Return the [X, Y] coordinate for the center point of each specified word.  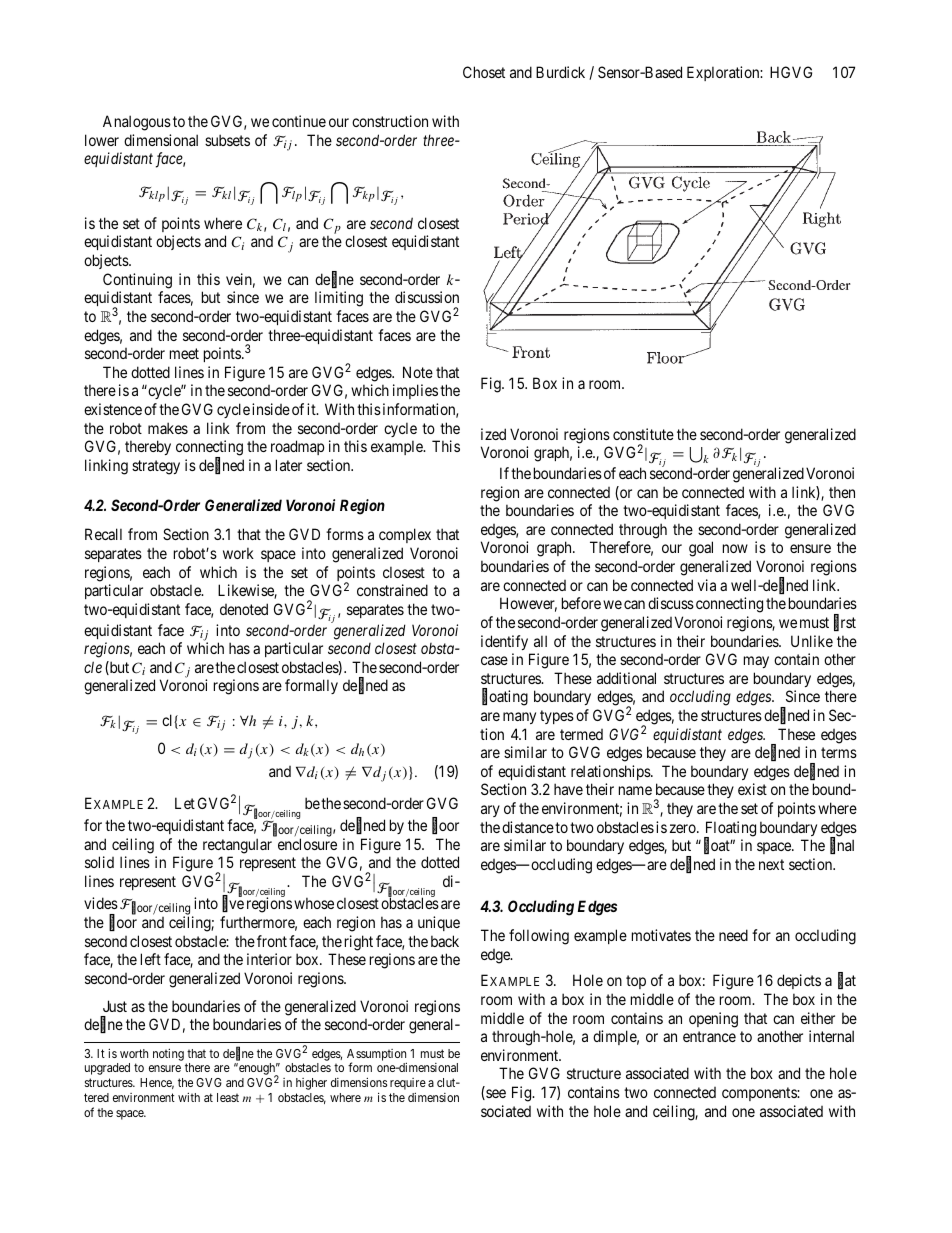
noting [168, 1054]
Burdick [560, 72]
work [238, 553]
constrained [392, 590]
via [707, 585]
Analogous [137, 123]
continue [299, 121]
